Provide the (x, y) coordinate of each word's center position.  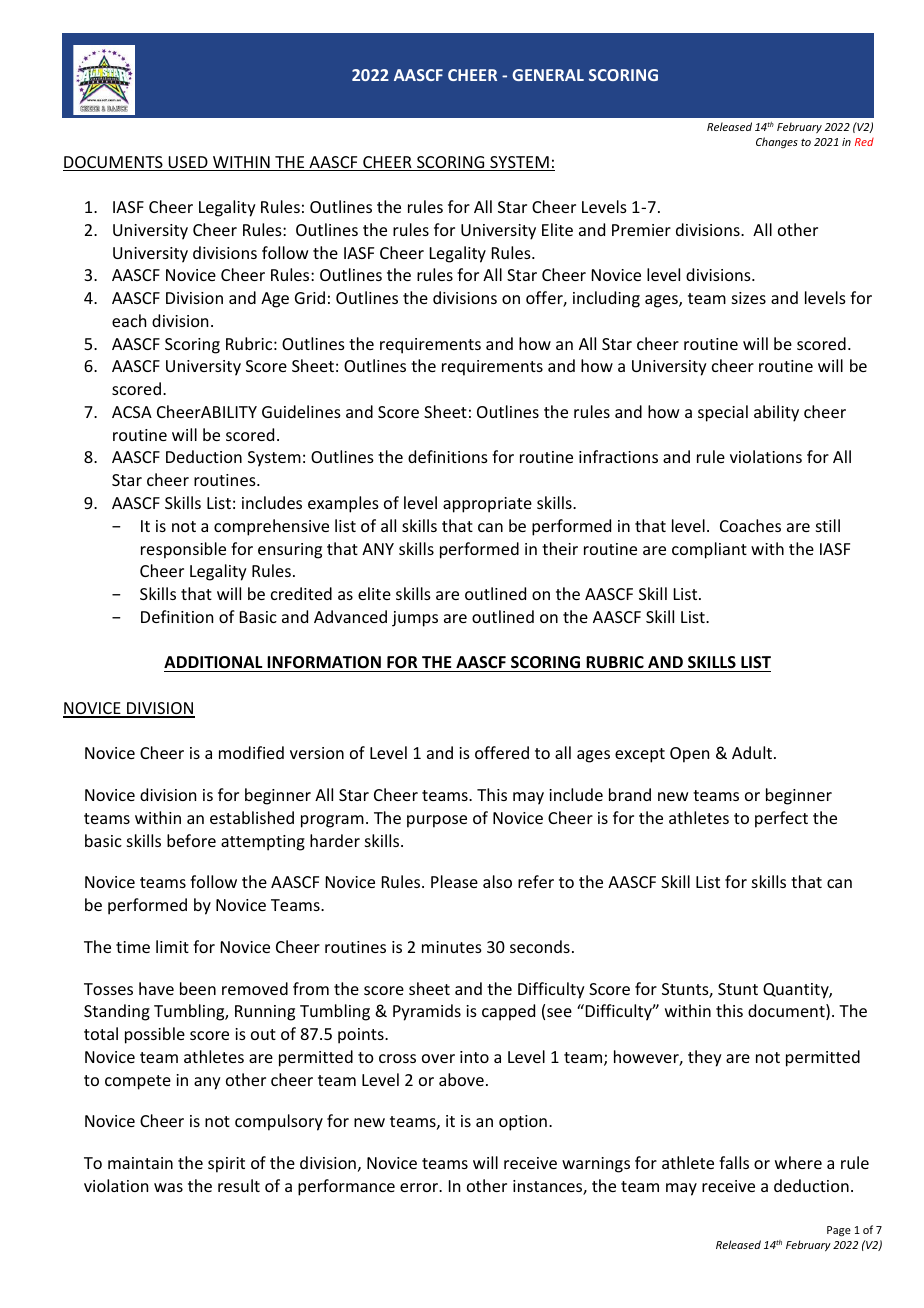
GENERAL (548, 75)
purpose (437, 821)
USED (188, 163)
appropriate (487, 505)
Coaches (750, 525)
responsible (183, 550)
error (420, 1187)
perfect (781, 819)
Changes (777, 143)
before (191, 840)
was (168, 1187)
